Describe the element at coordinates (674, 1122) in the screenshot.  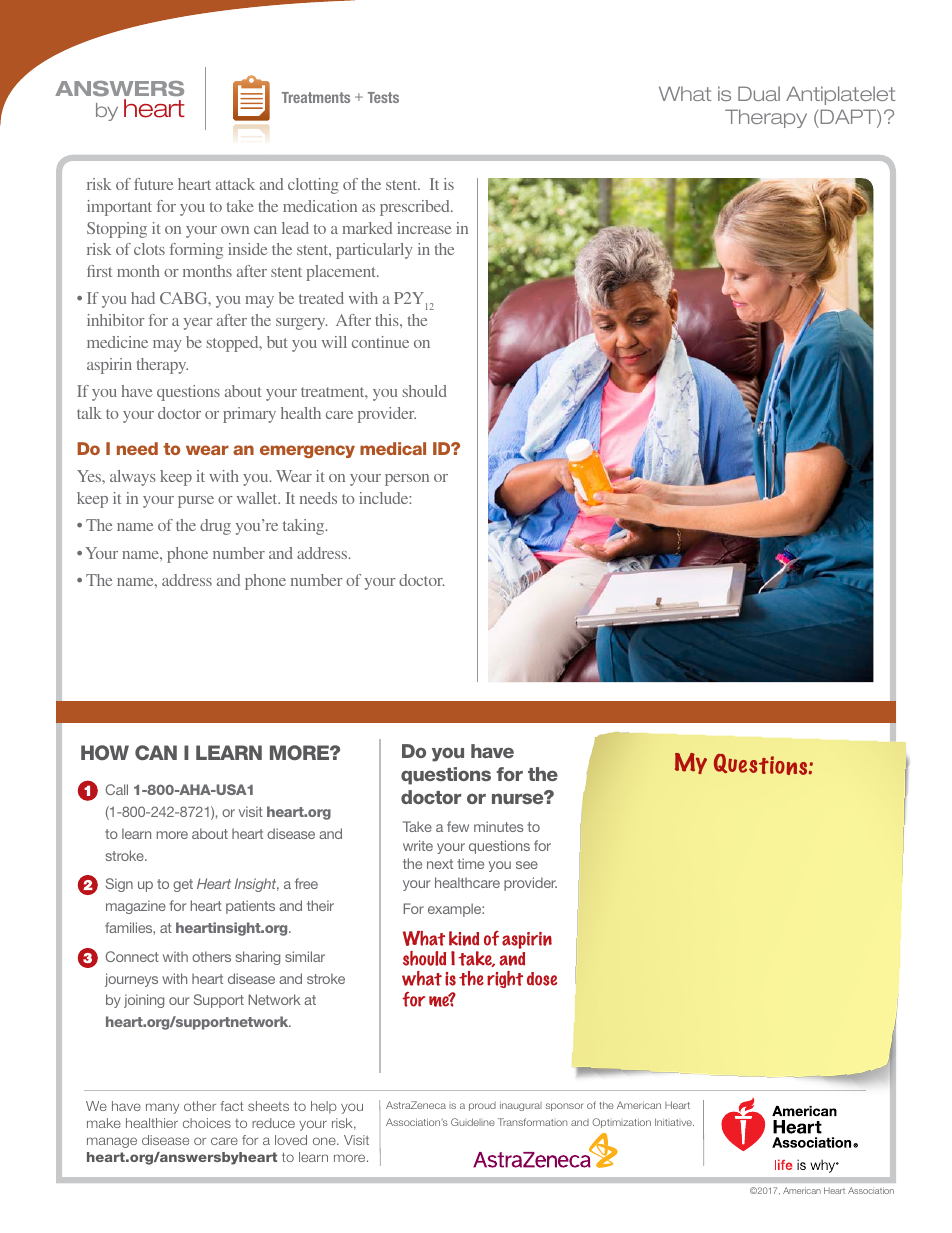
I see `Initiative` at that location.
